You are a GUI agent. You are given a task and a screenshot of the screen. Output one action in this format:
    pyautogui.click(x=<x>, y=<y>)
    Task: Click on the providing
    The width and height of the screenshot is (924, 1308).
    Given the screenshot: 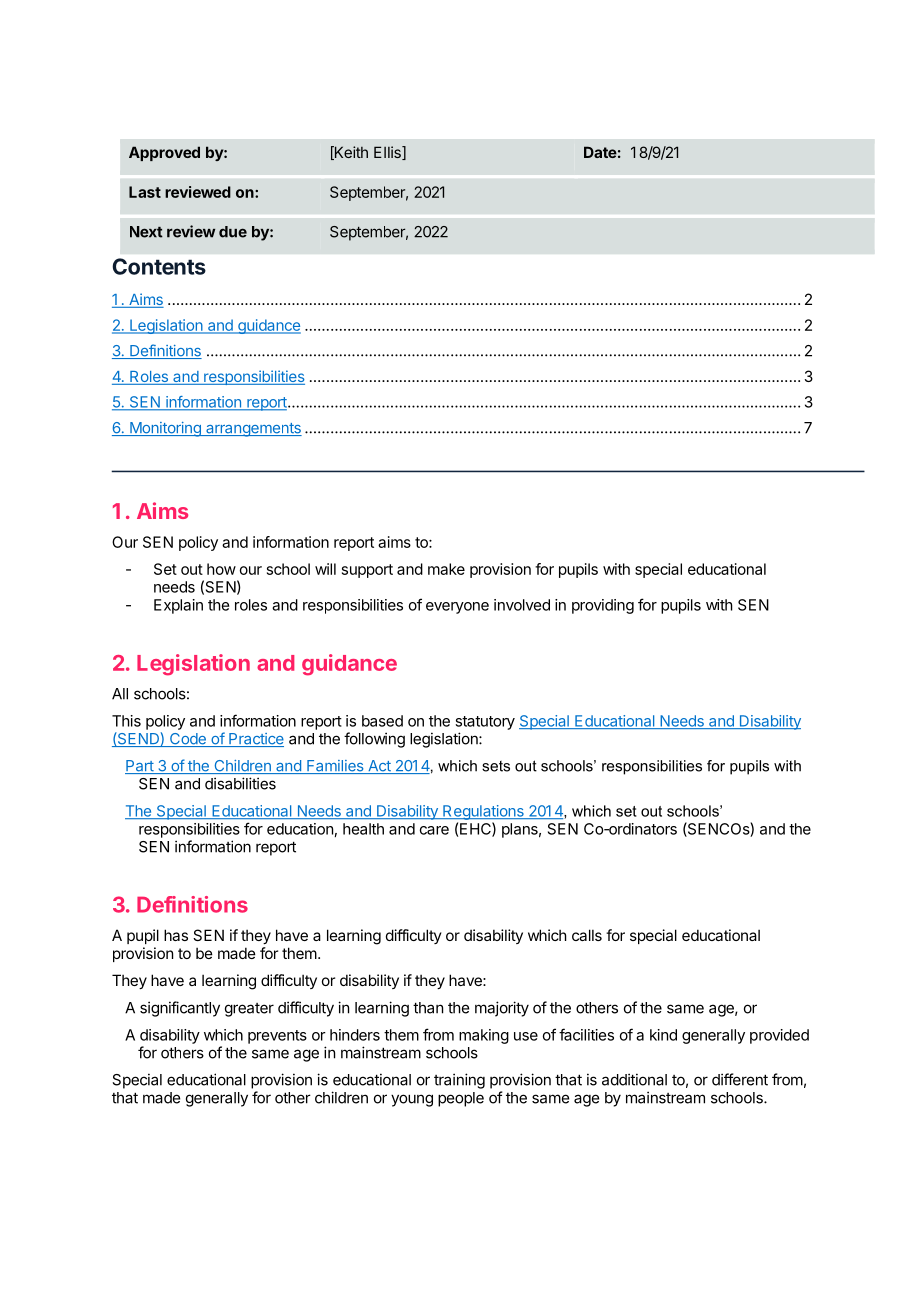 What is the action you would take?
    pyautogui.click(x=603, y=606)
